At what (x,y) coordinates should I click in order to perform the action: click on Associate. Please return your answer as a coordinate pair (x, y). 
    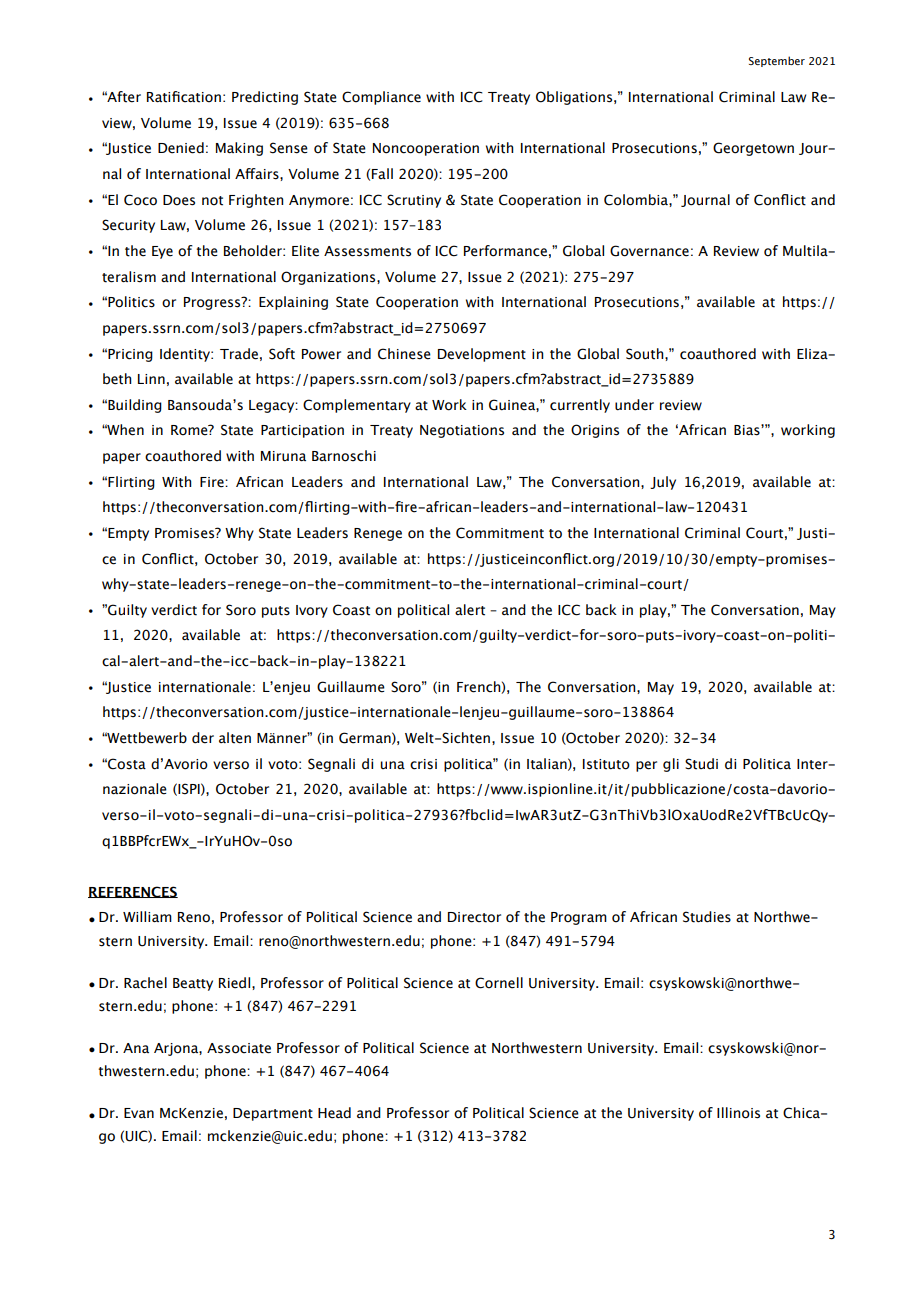
    Looking at the image, I should click on (239, 1048).
